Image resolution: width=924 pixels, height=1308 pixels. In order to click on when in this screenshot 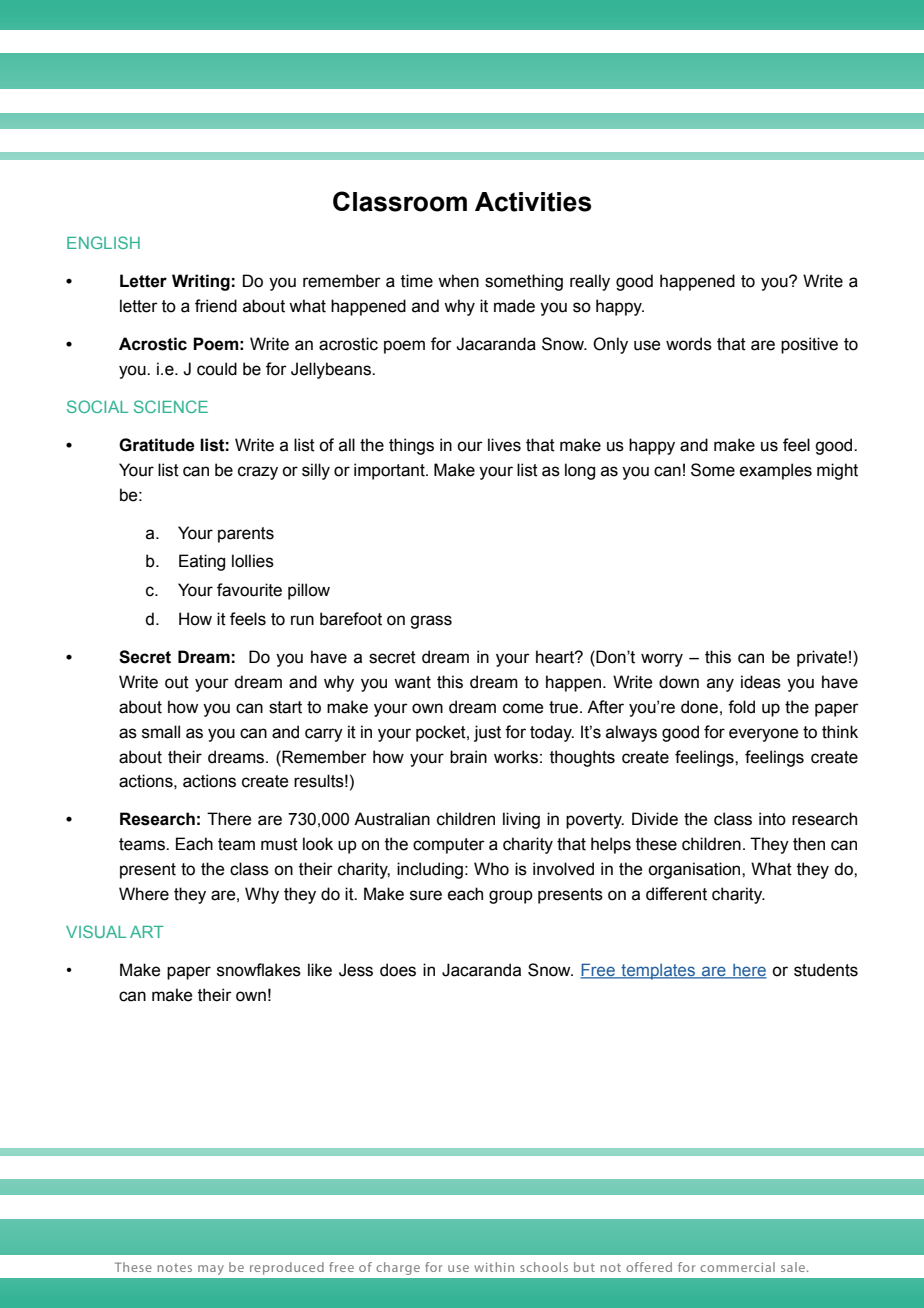, I will do `click(458, 281)`.
